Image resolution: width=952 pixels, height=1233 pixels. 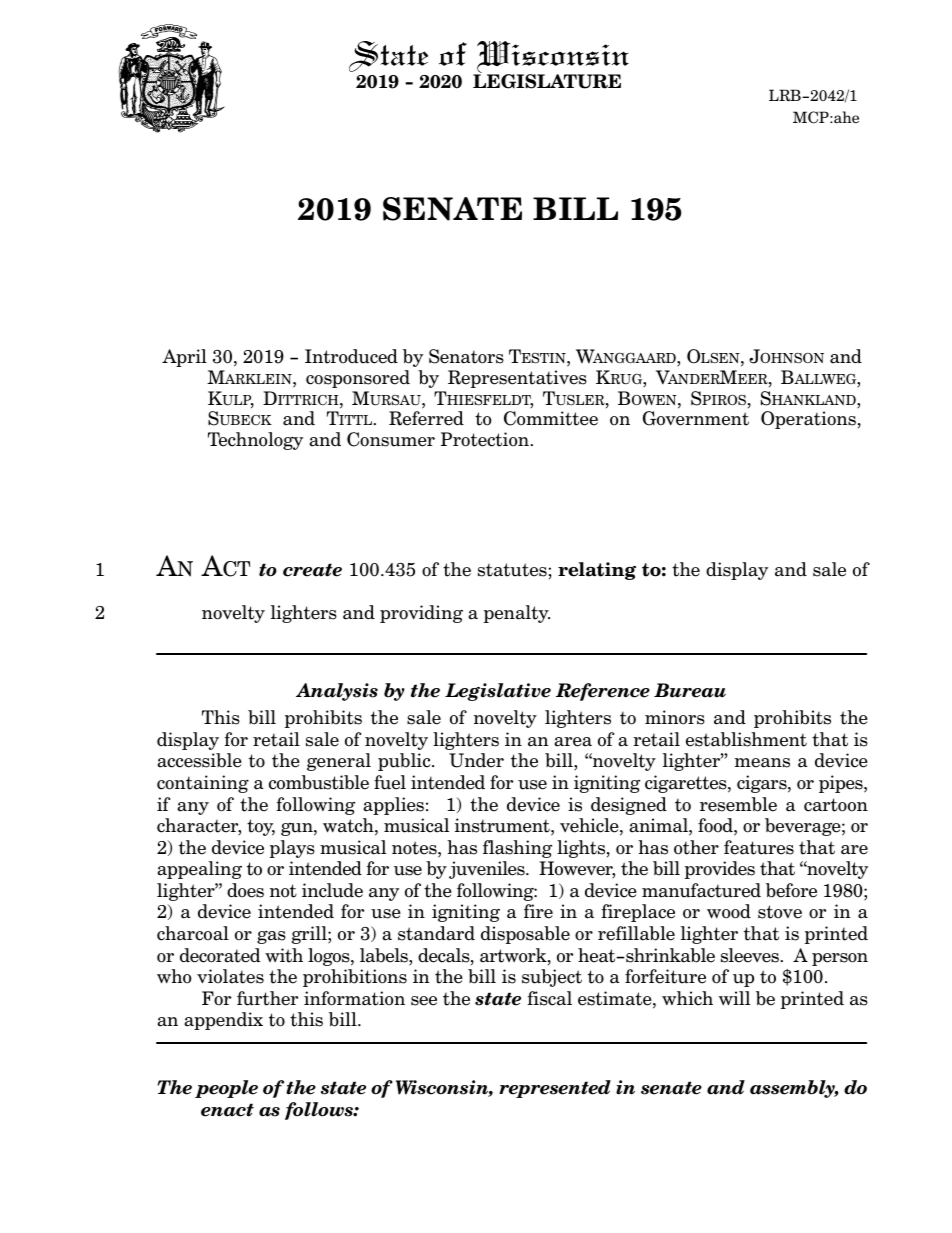 What do you see at coordinates (734, 998) in the screenshot?
I see `will` at bounding box center [734, 998].
